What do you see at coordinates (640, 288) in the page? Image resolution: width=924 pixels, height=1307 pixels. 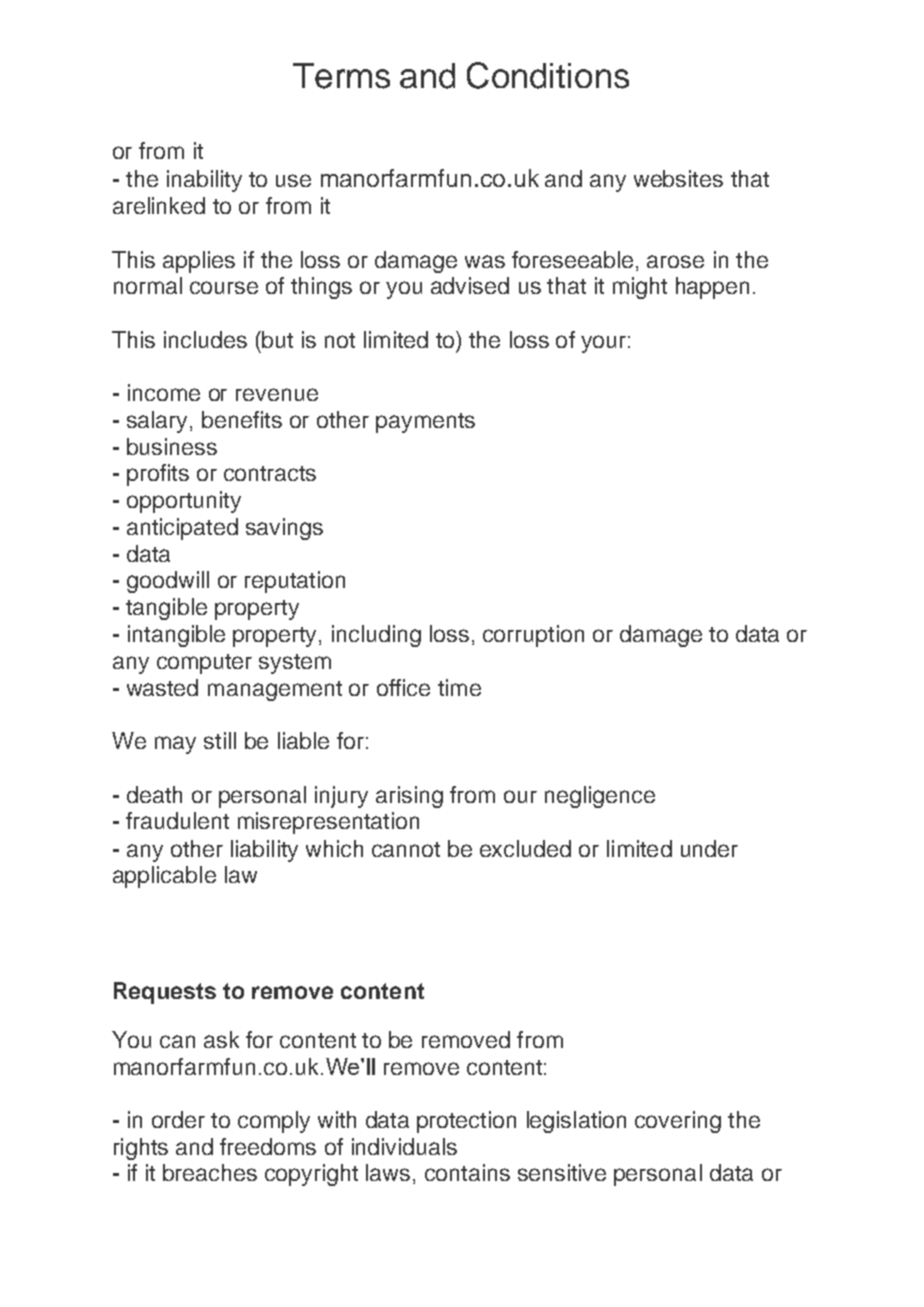 I see `might` at bounding box center [640, 288].
